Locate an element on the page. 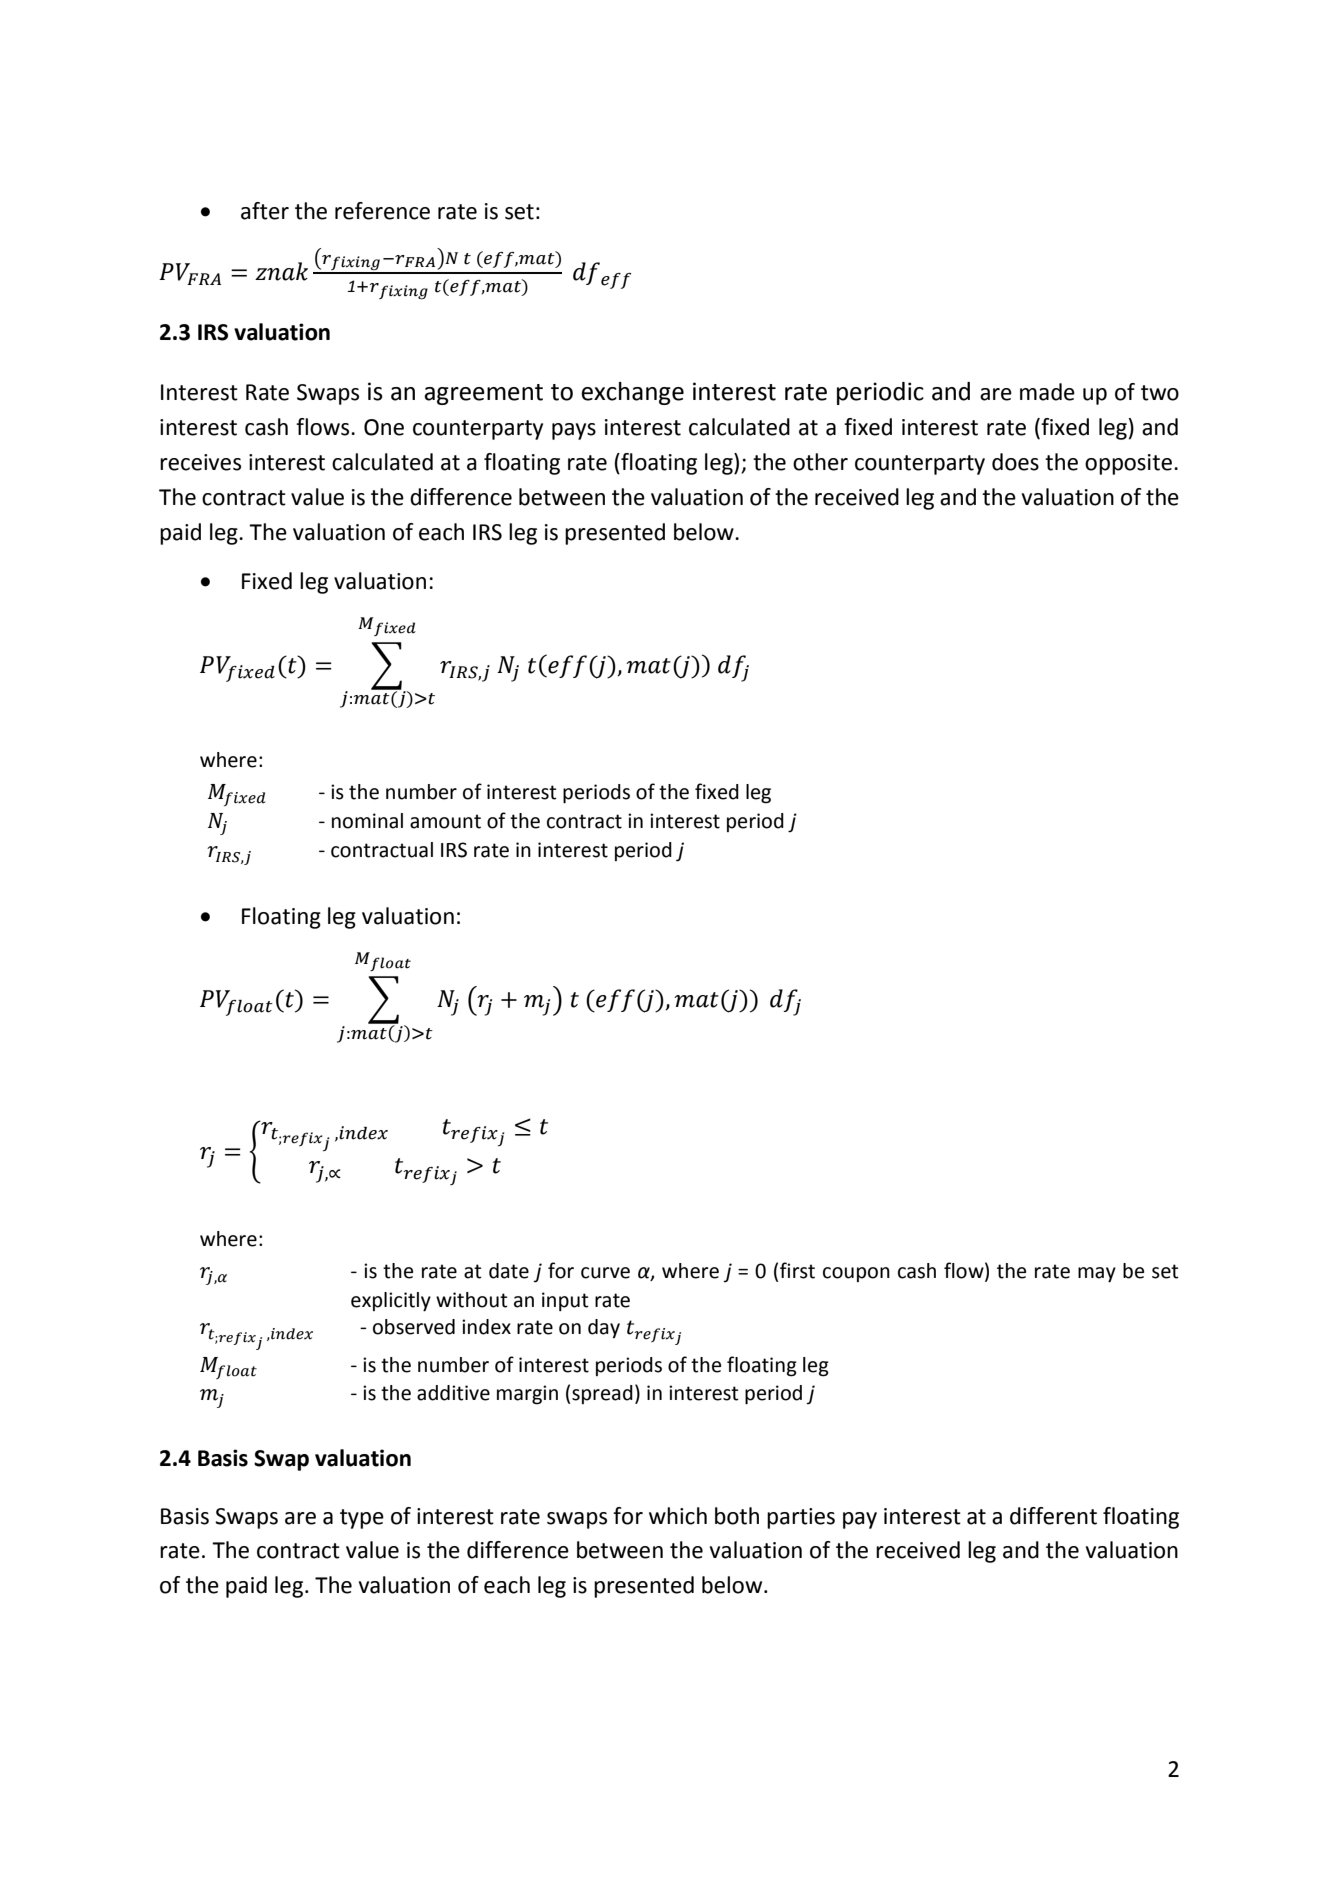  other is located at coordinates (820, 462).
